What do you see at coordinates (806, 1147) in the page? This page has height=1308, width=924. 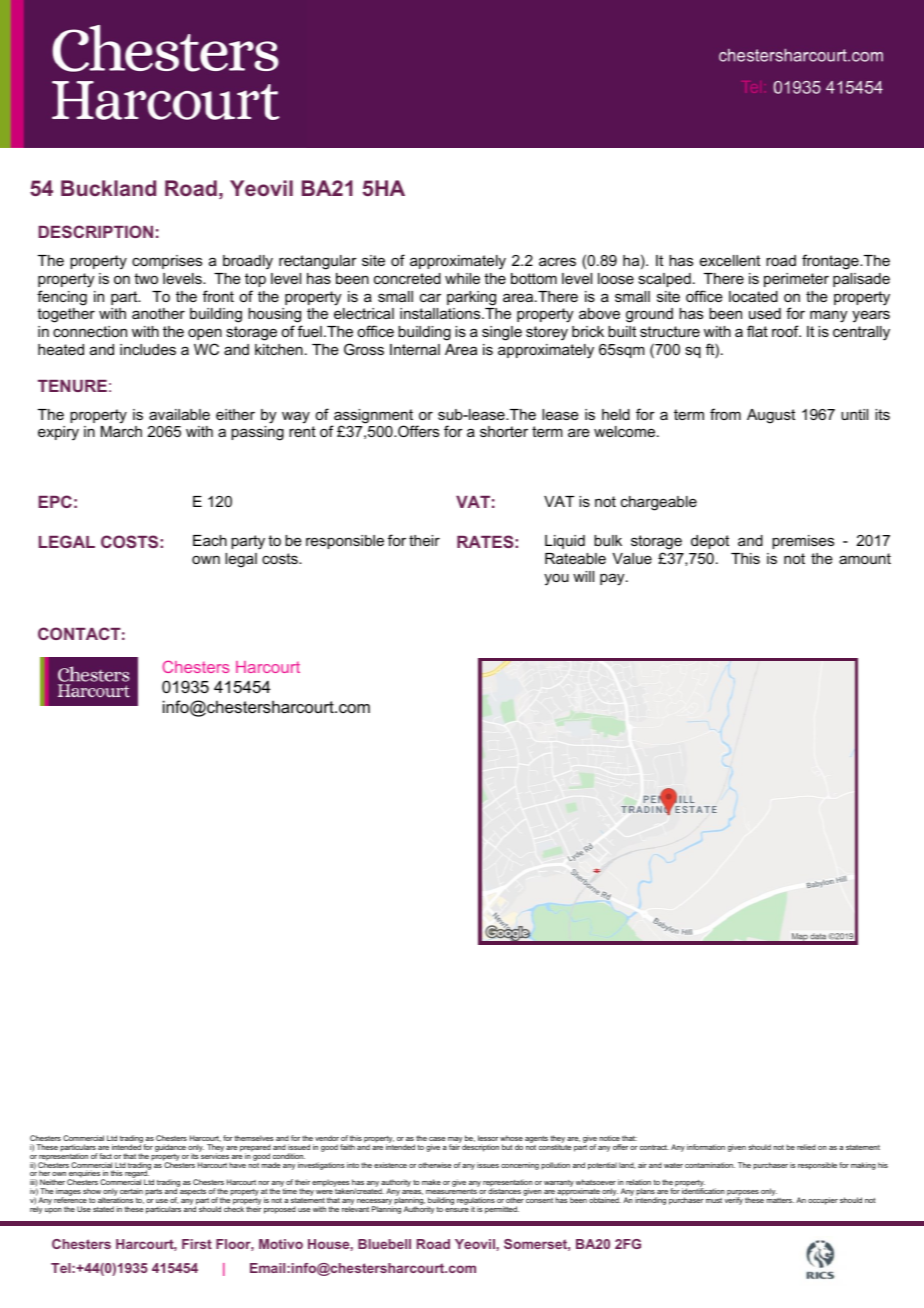 I see `relied` at bounding box center [806, 1147].
